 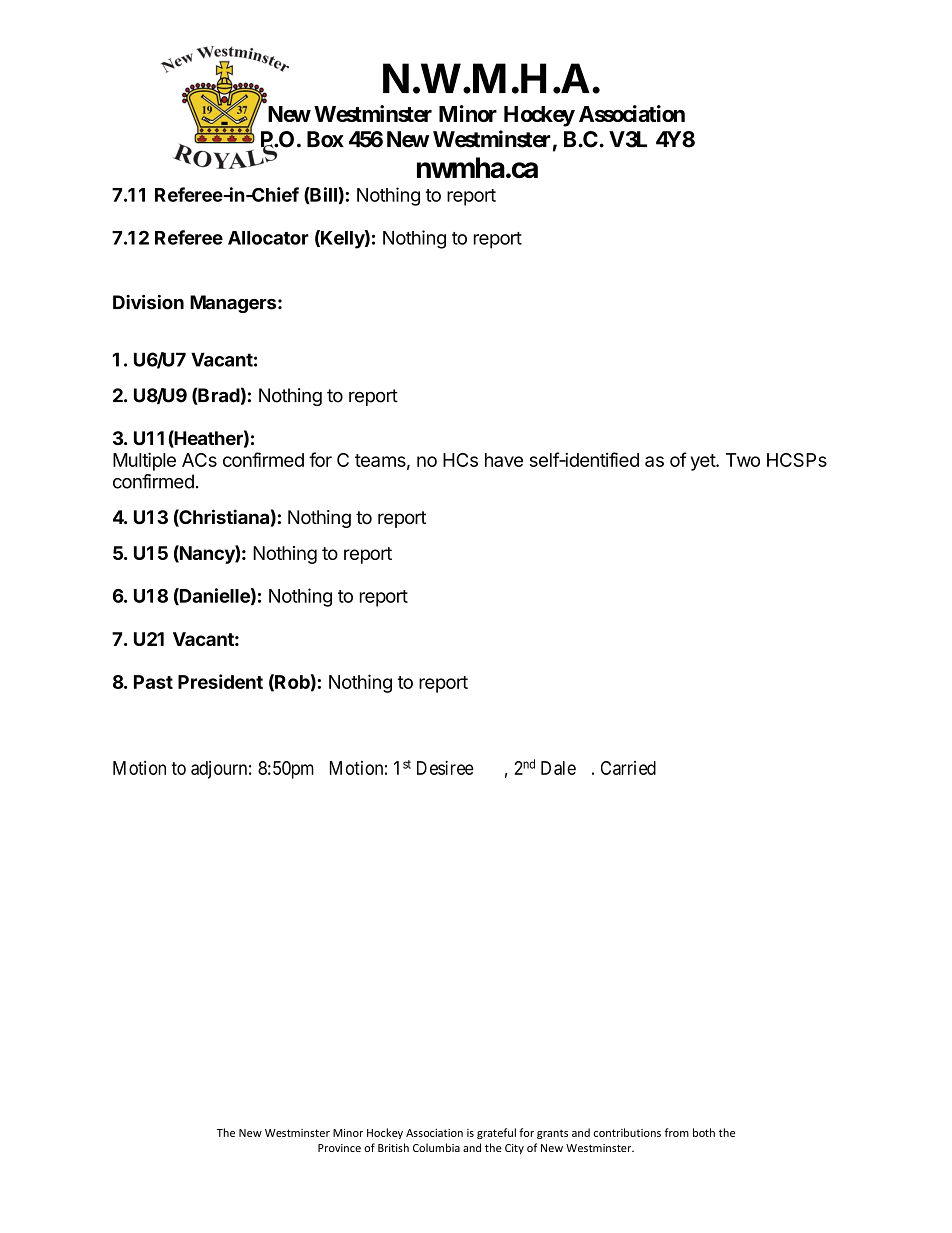 What do you see at coordinates (339, 1148) in the image?
I see `Province` at bounding box center [339, 1148].
